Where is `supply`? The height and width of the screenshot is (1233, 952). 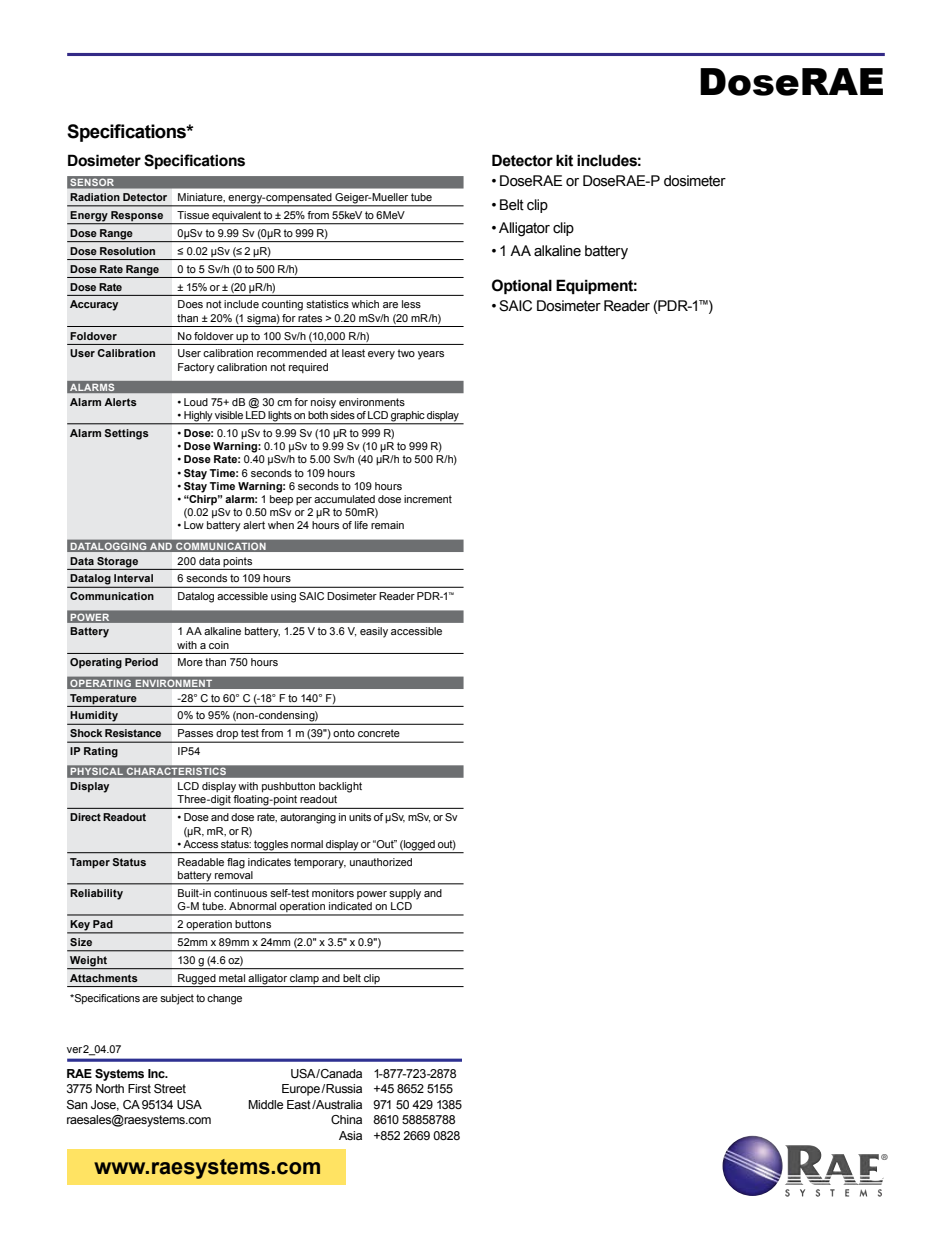
supply is located at coordinates (405, 894).
